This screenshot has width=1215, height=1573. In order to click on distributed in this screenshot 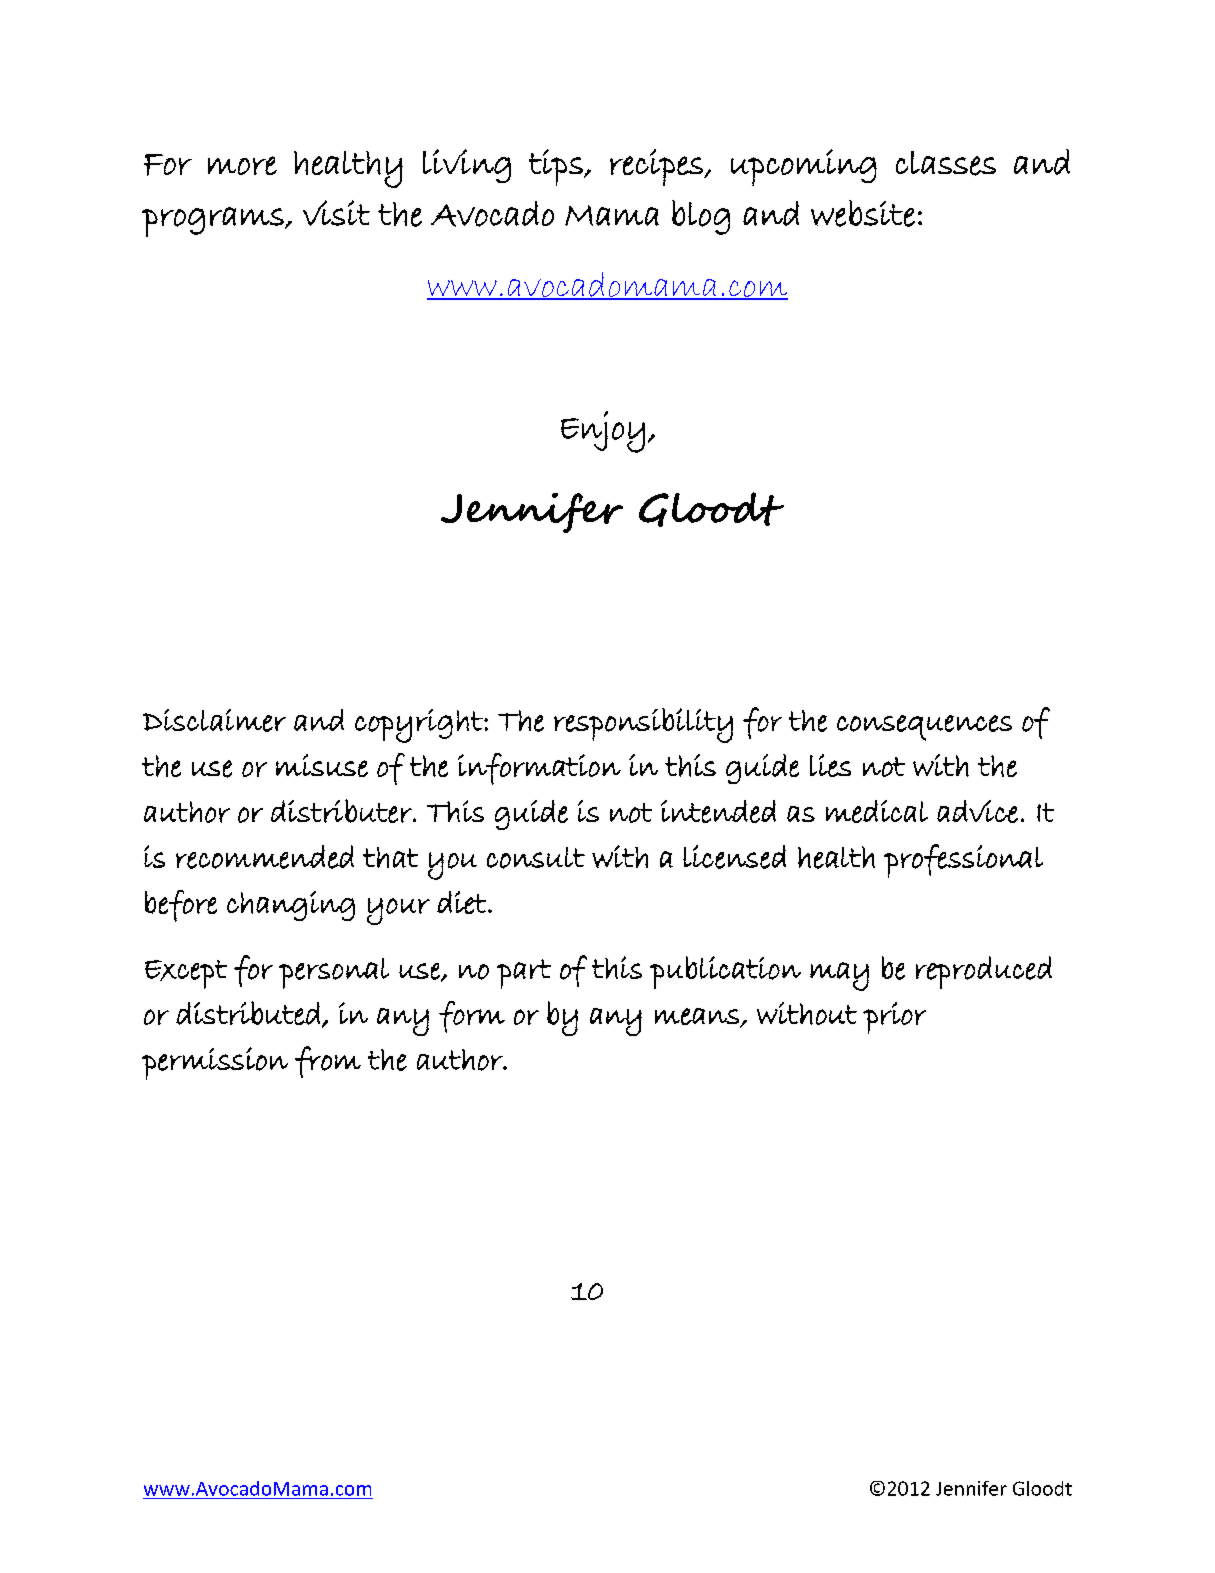, I will do `click(248, 1013)`.
